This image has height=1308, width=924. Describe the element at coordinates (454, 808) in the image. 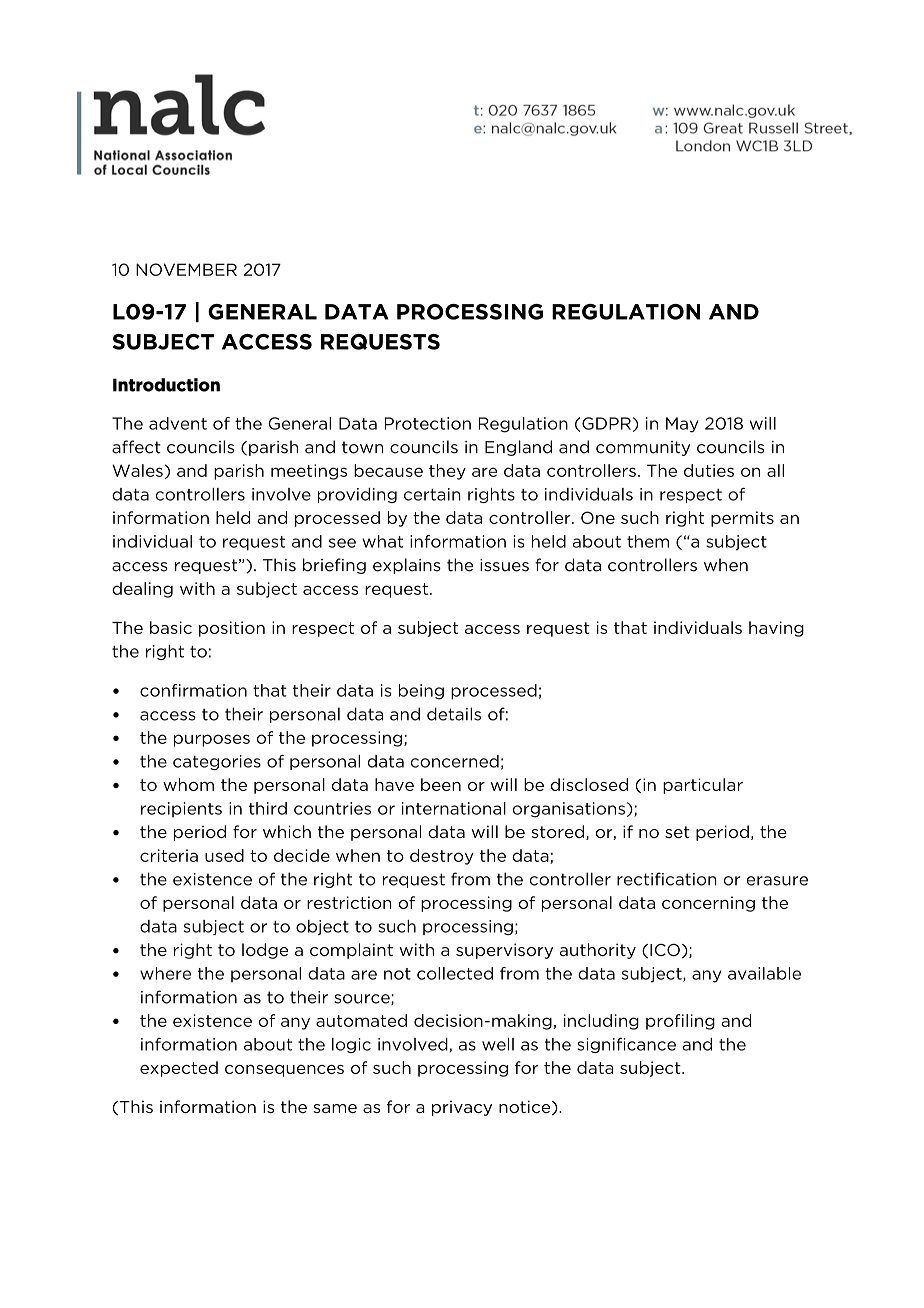

I see `international` at that location.
